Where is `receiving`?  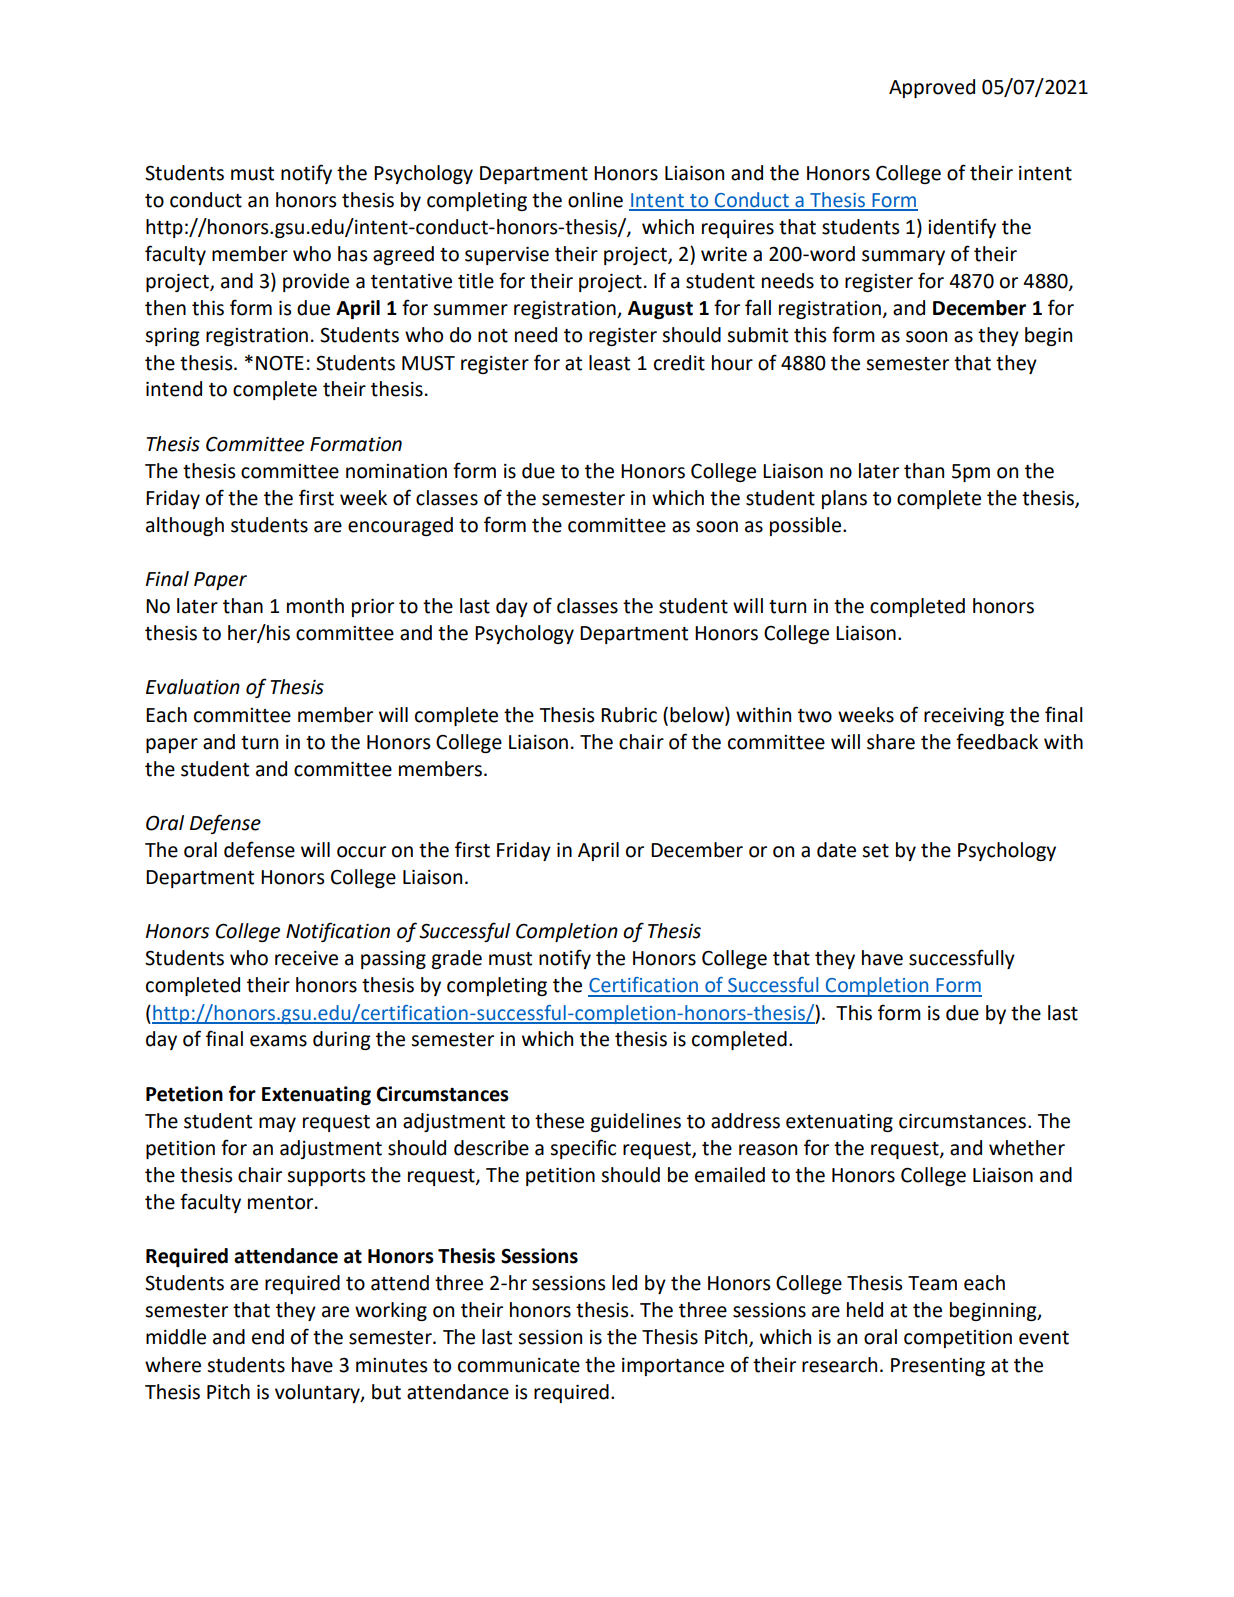
receiving is located at coordinates (964, 717).
